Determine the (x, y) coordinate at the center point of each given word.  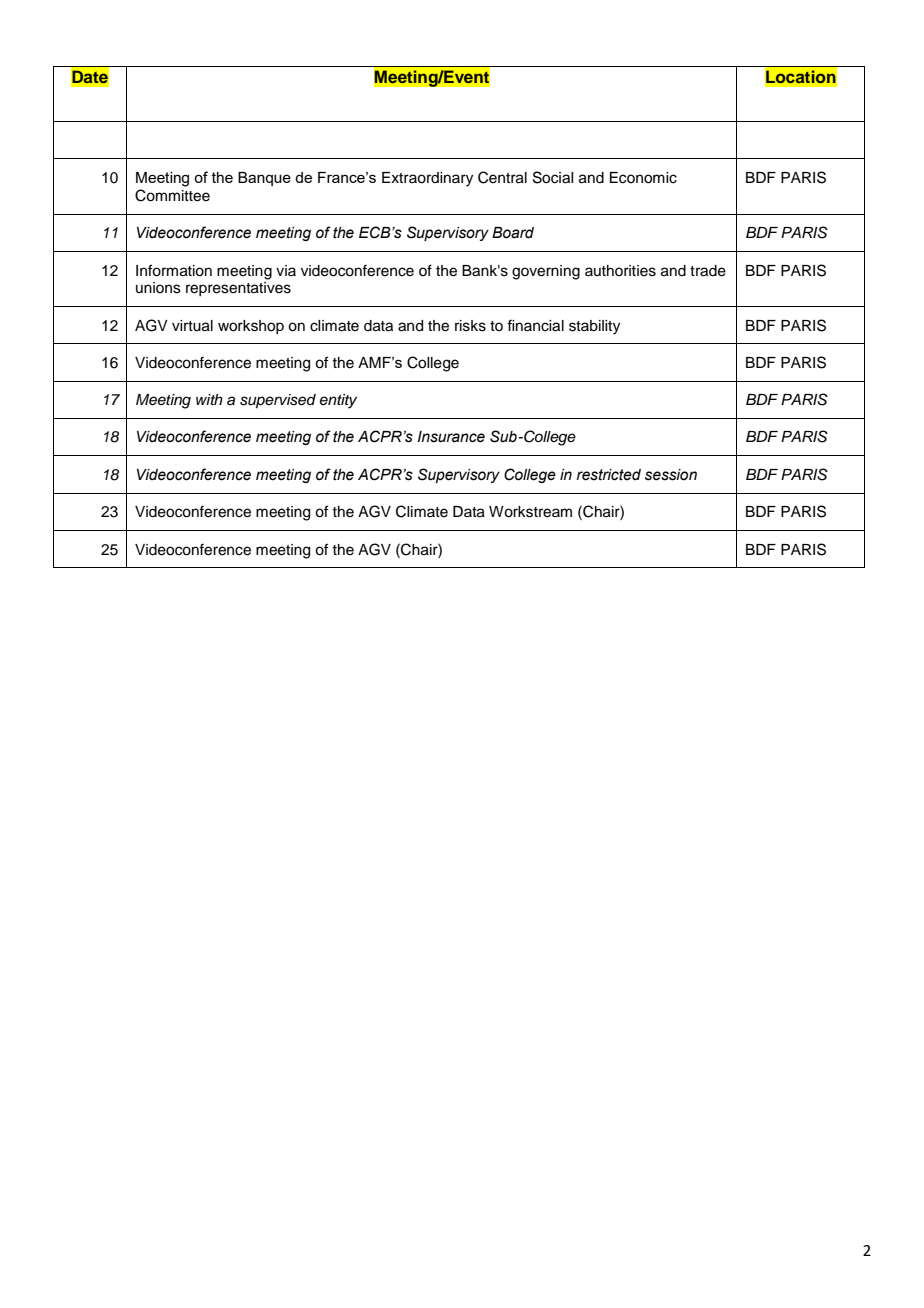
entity (338, 401)
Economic (643, 178)
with (209, 399)
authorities (620, 271)
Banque (264, 179)
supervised (278, 401)
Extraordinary (427, 179)
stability (594, 327)
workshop (251, 327)
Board (513, 233)
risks (470, 326)
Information (174, 270)
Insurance (451, 437)
